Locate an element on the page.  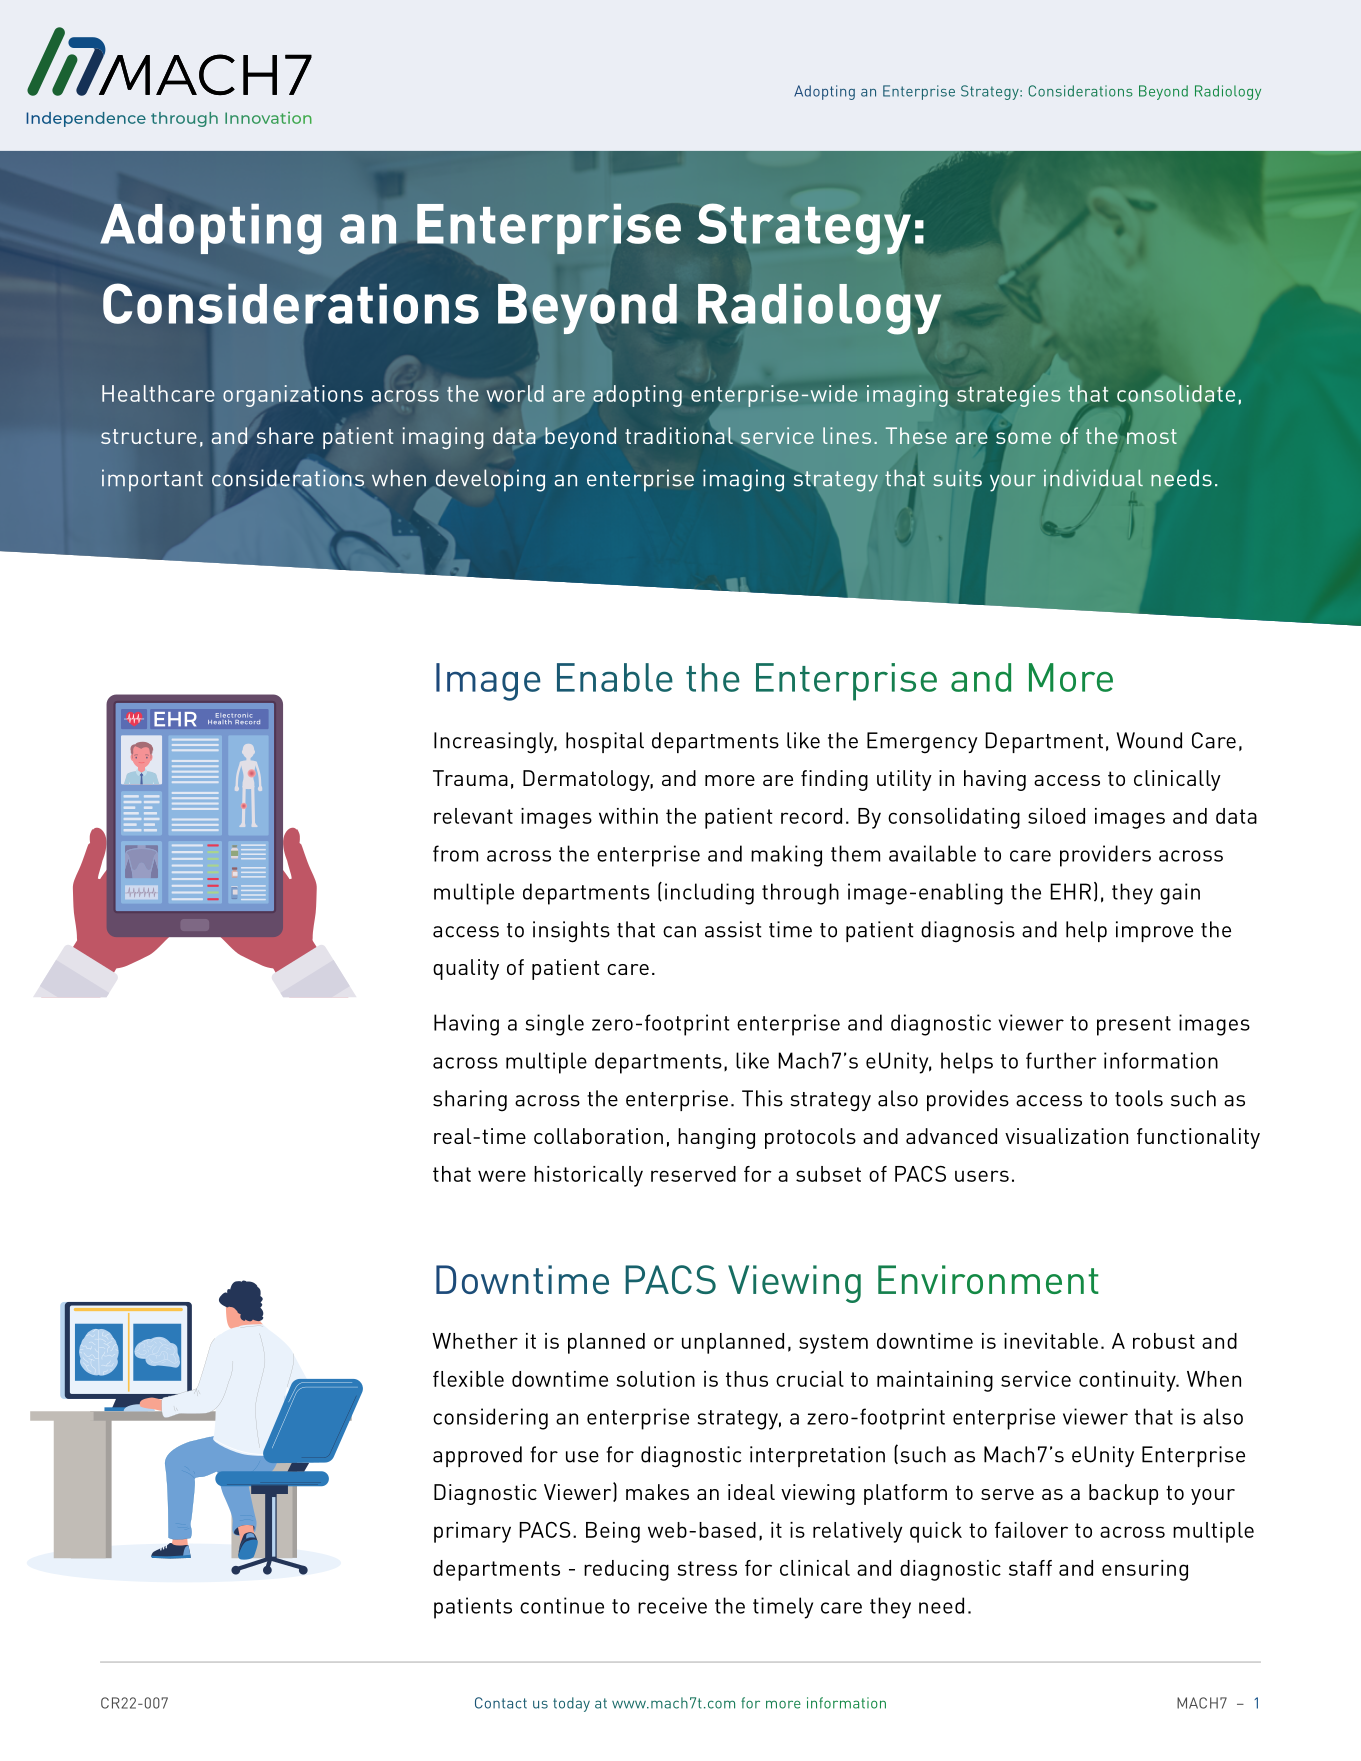
Contact is located at coordinates (501, 1703).
